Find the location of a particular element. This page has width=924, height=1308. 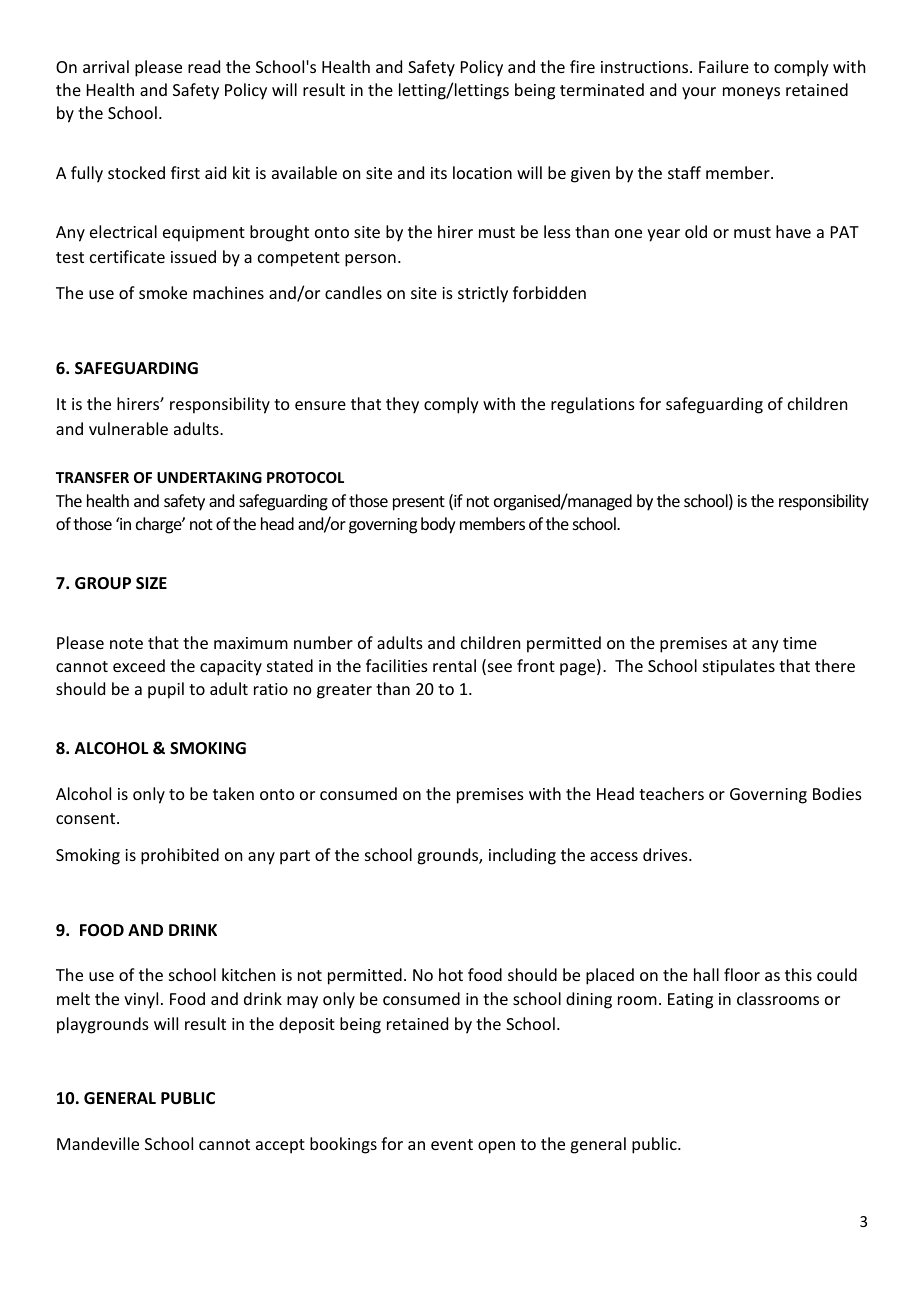

vulnerable is located at coordinates (128, 428).
